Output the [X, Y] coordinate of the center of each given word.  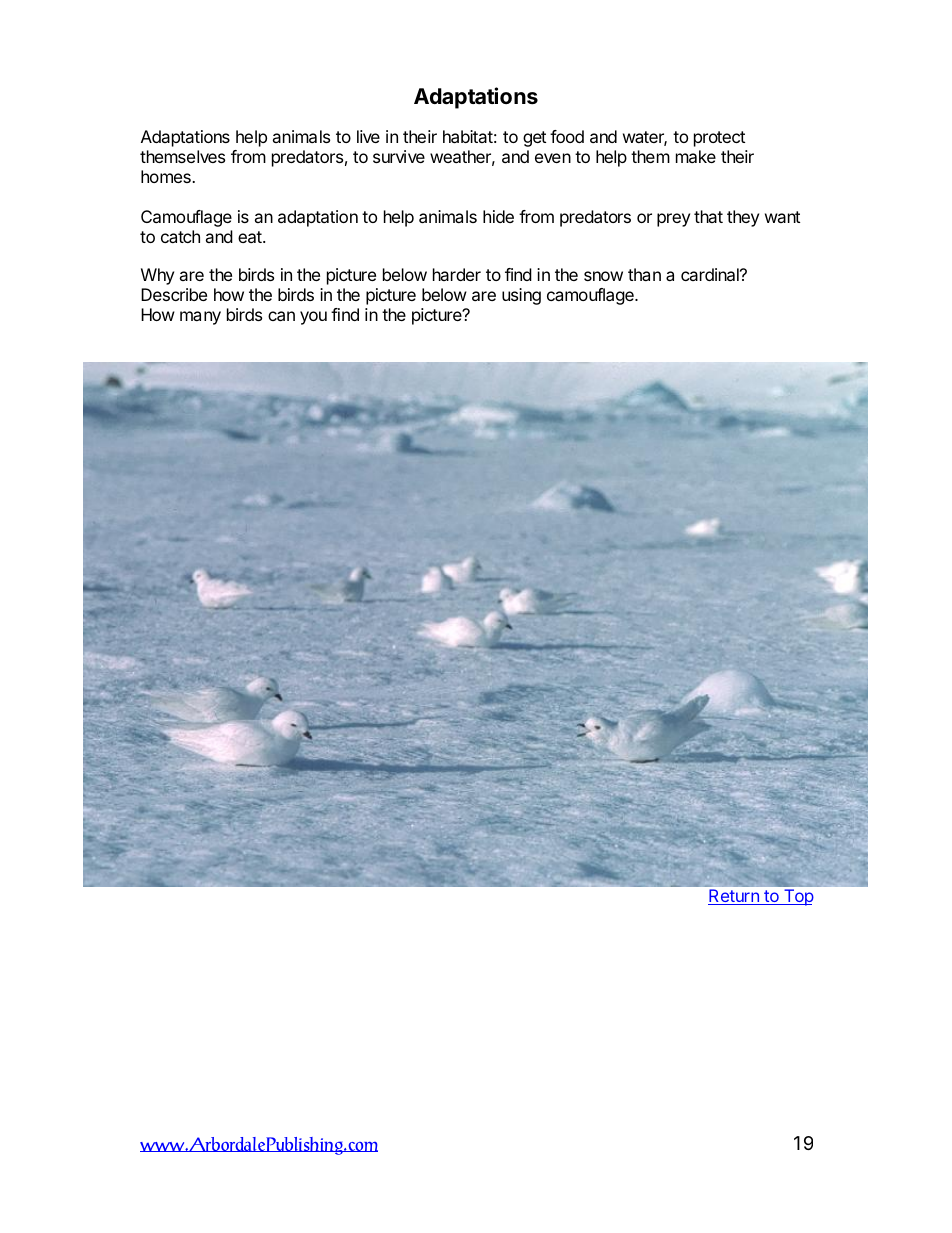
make [696, 156]
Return [734, 897]
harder [457, 274]
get [534, 139]
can [281, 316]
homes [167, 176]
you [313, 318]
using [521, 296]
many [200, 318]
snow [603, 276]
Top [798, 897]
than [644, 274]
